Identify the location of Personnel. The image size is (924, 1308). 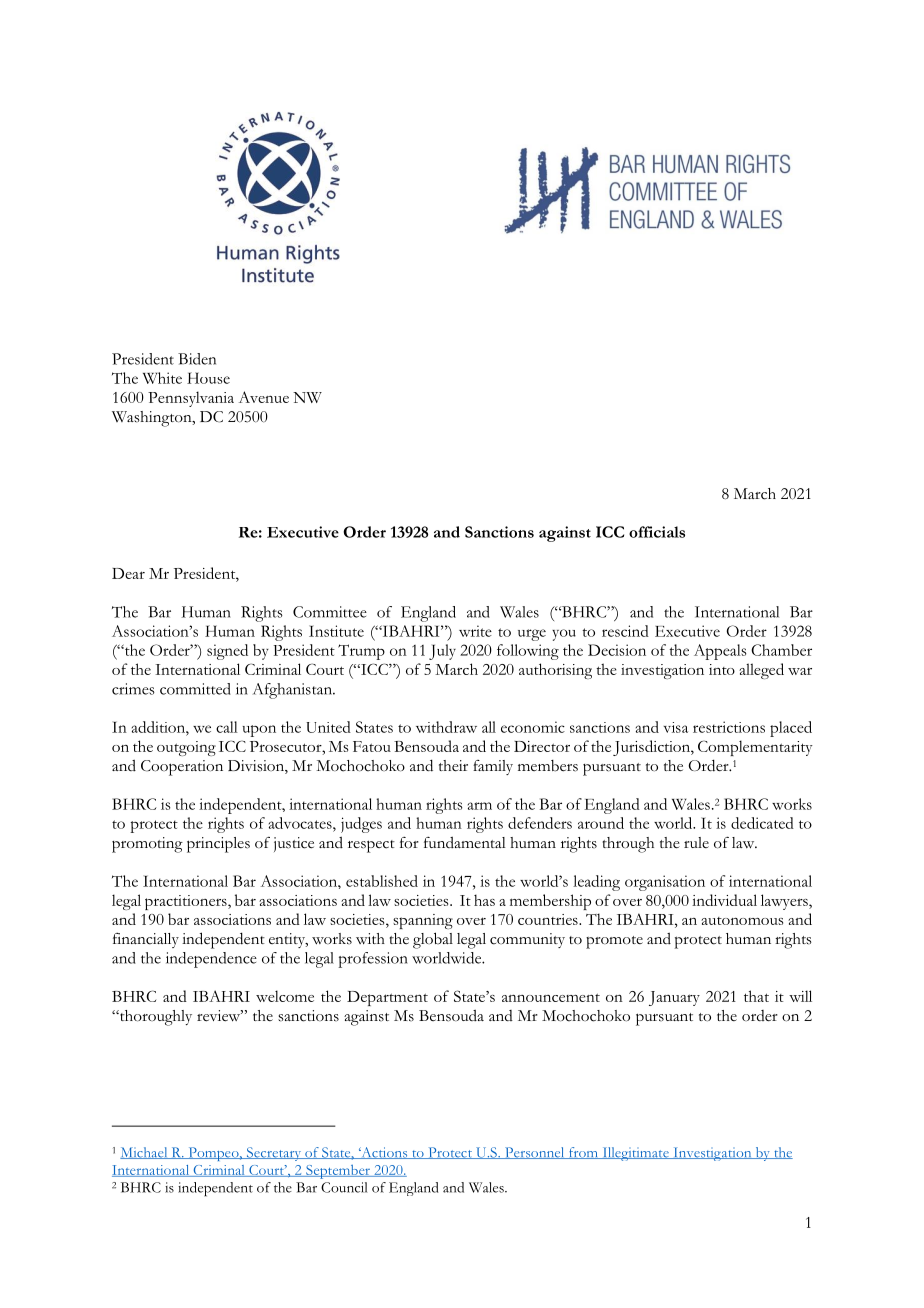
(535, 1153).
